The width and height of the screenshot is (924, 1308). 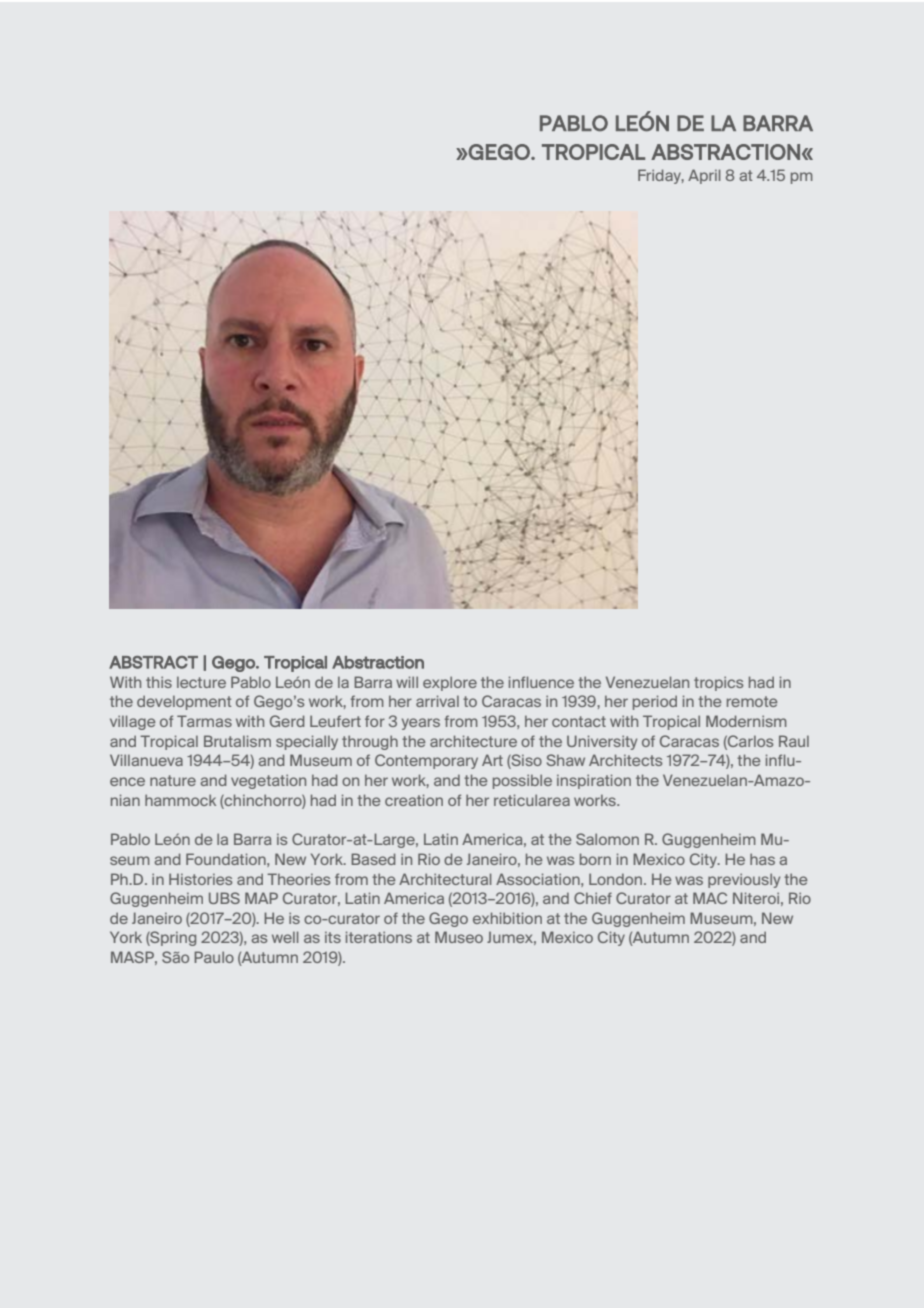 What do you see at coordinates (437, 701) in the screenshot?
I see `arrival` at bounding box center [437, 701].
